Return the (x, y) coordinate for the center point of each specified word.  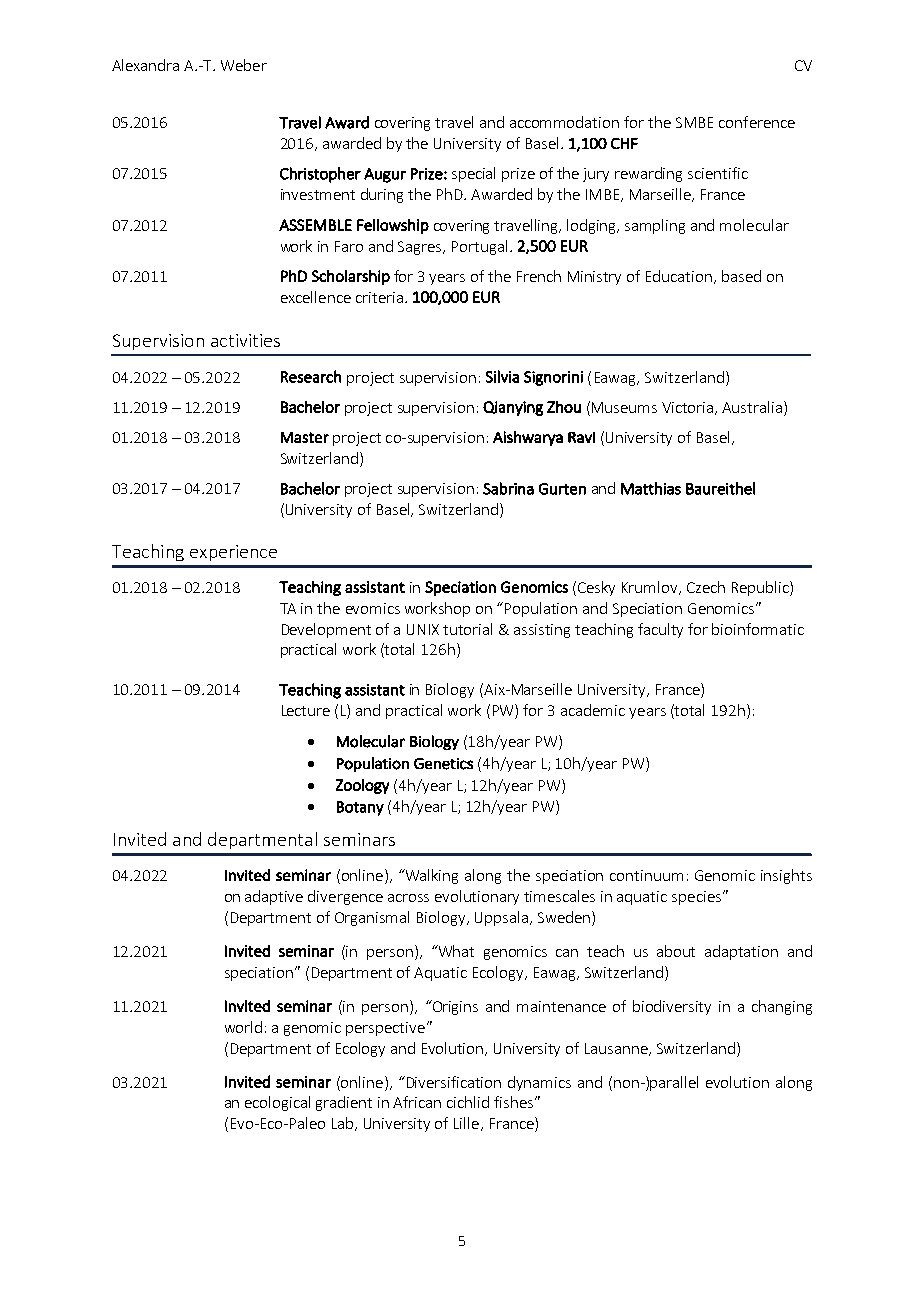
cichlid (468, 1102)
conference (757, 122)
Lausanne (617, 1049)
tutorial (467, 629)
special (473, 174)
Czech (706, 587)
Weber (244, 65)
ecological (277, 1103)
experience (233, 553)
